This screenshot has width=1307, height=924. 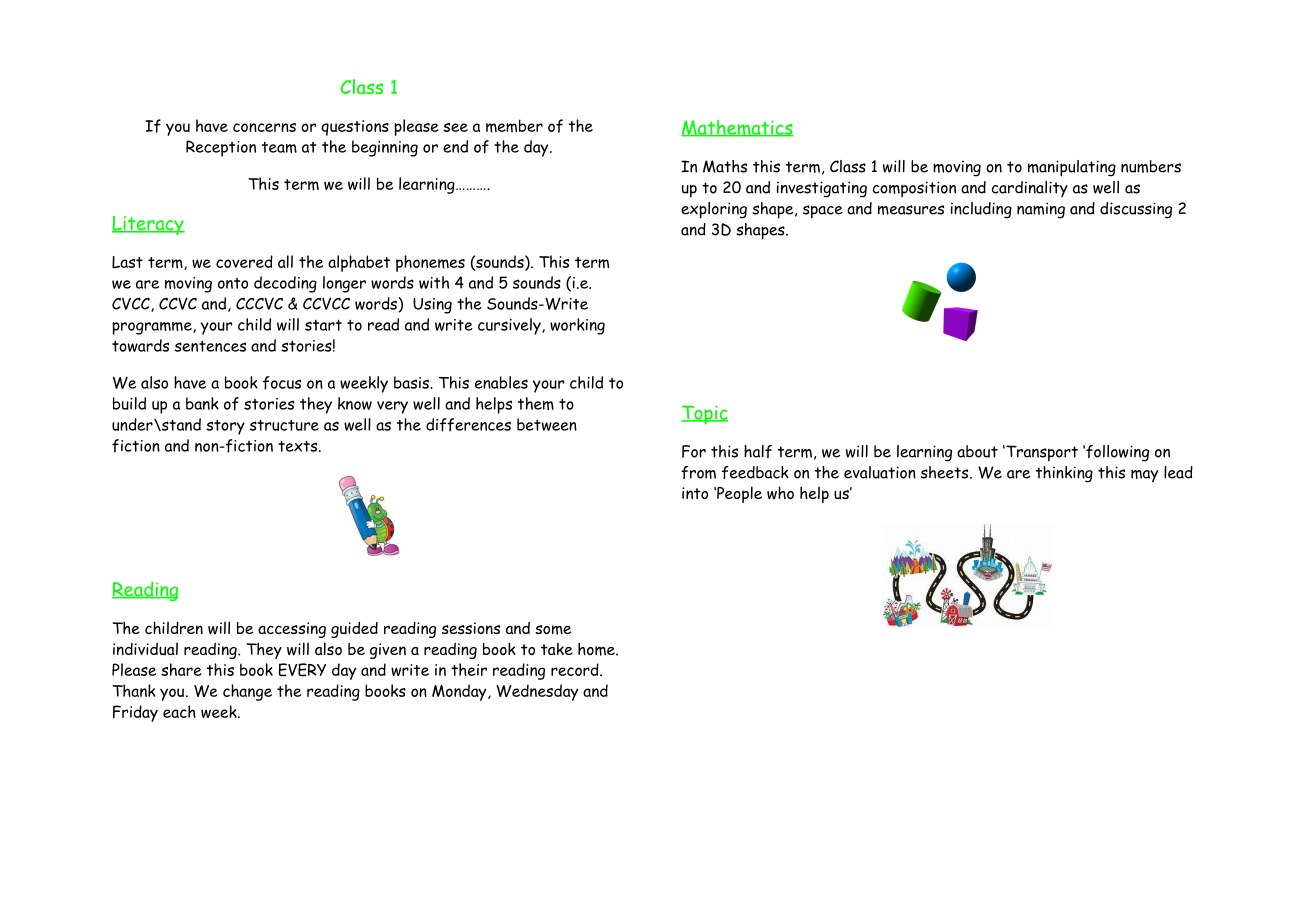 I want to click on start, so click(x=323, y=325).
